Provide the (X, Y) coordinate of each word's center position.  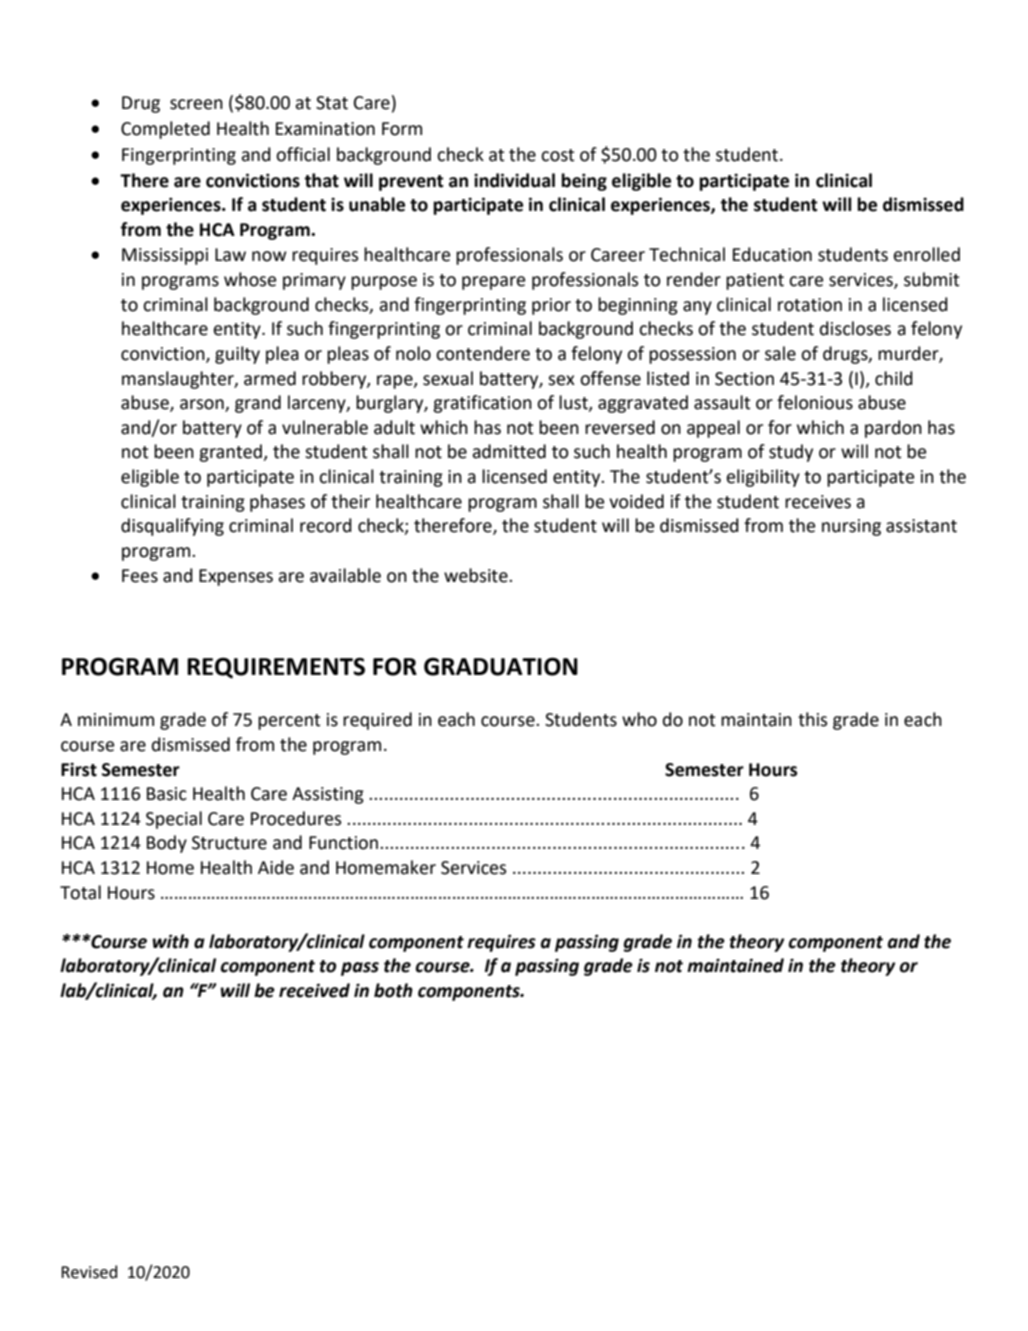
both (393, 990)
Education (772, 254)
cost (557, 155)
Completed (165, 130)
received (314, 990)
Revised (89, 1272)
